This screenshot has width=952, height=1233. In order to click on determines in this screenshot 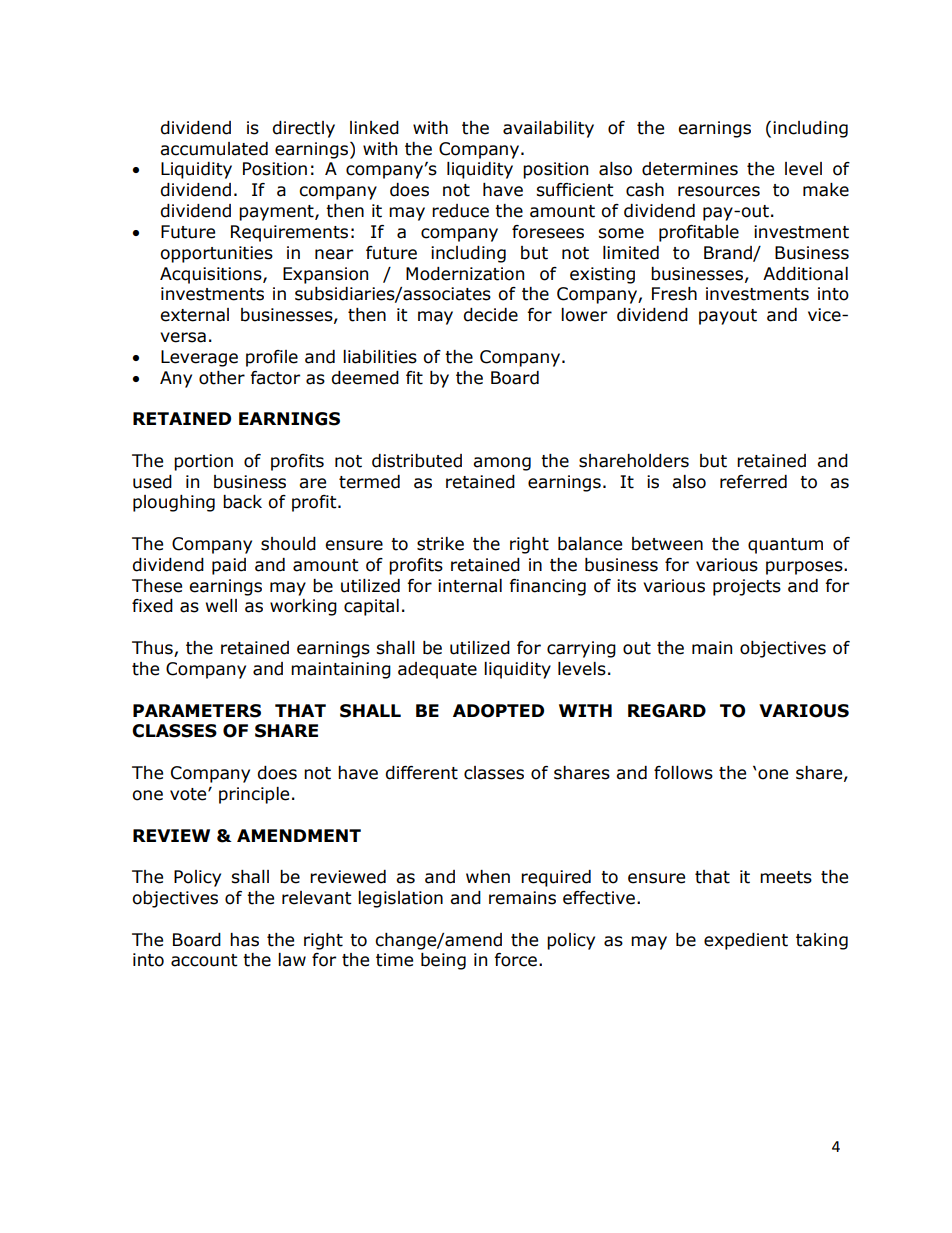, I will do `click(690, 169)`.
